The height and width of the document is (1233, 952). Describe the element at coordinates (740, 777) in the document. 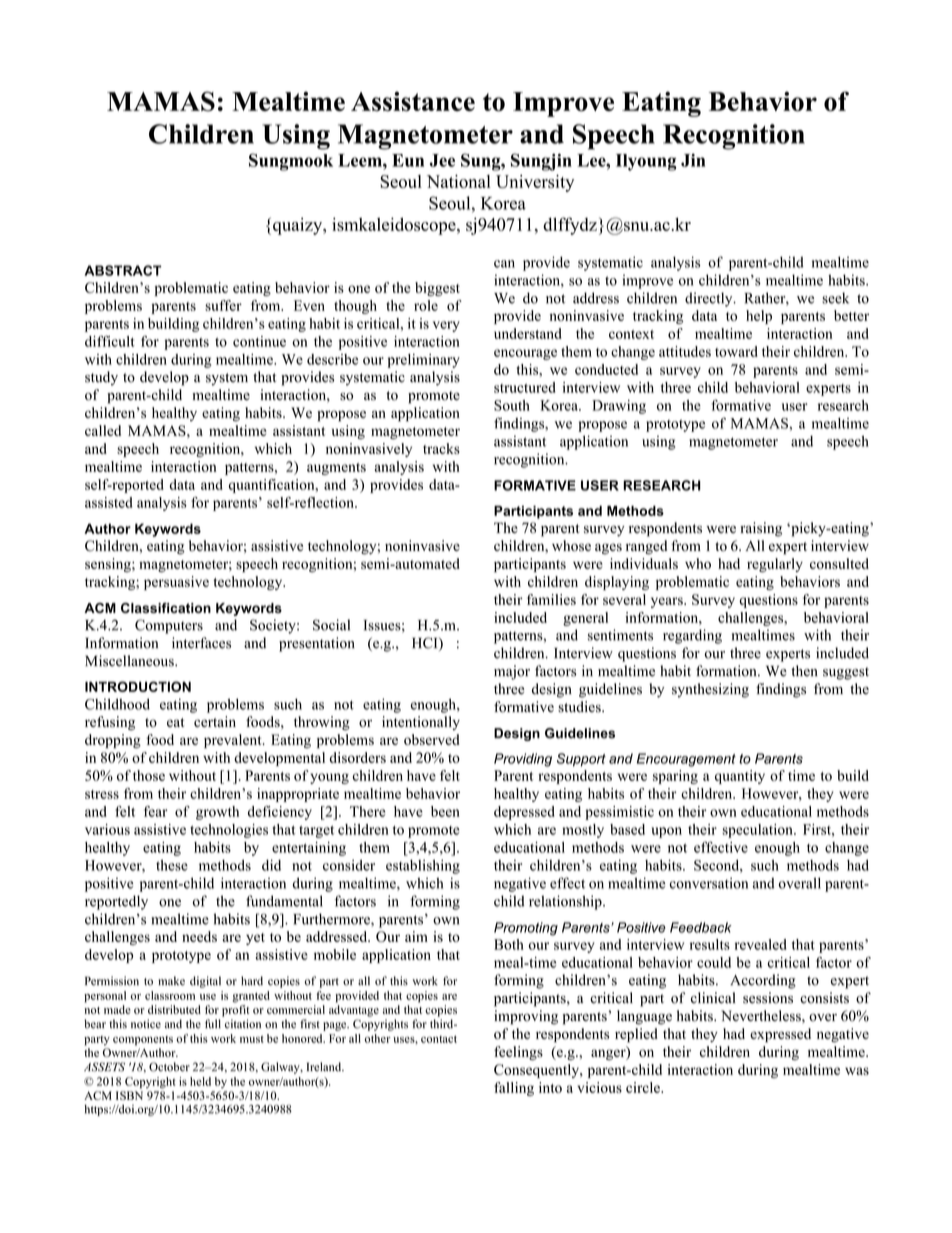

I see `quantity` at that location.
